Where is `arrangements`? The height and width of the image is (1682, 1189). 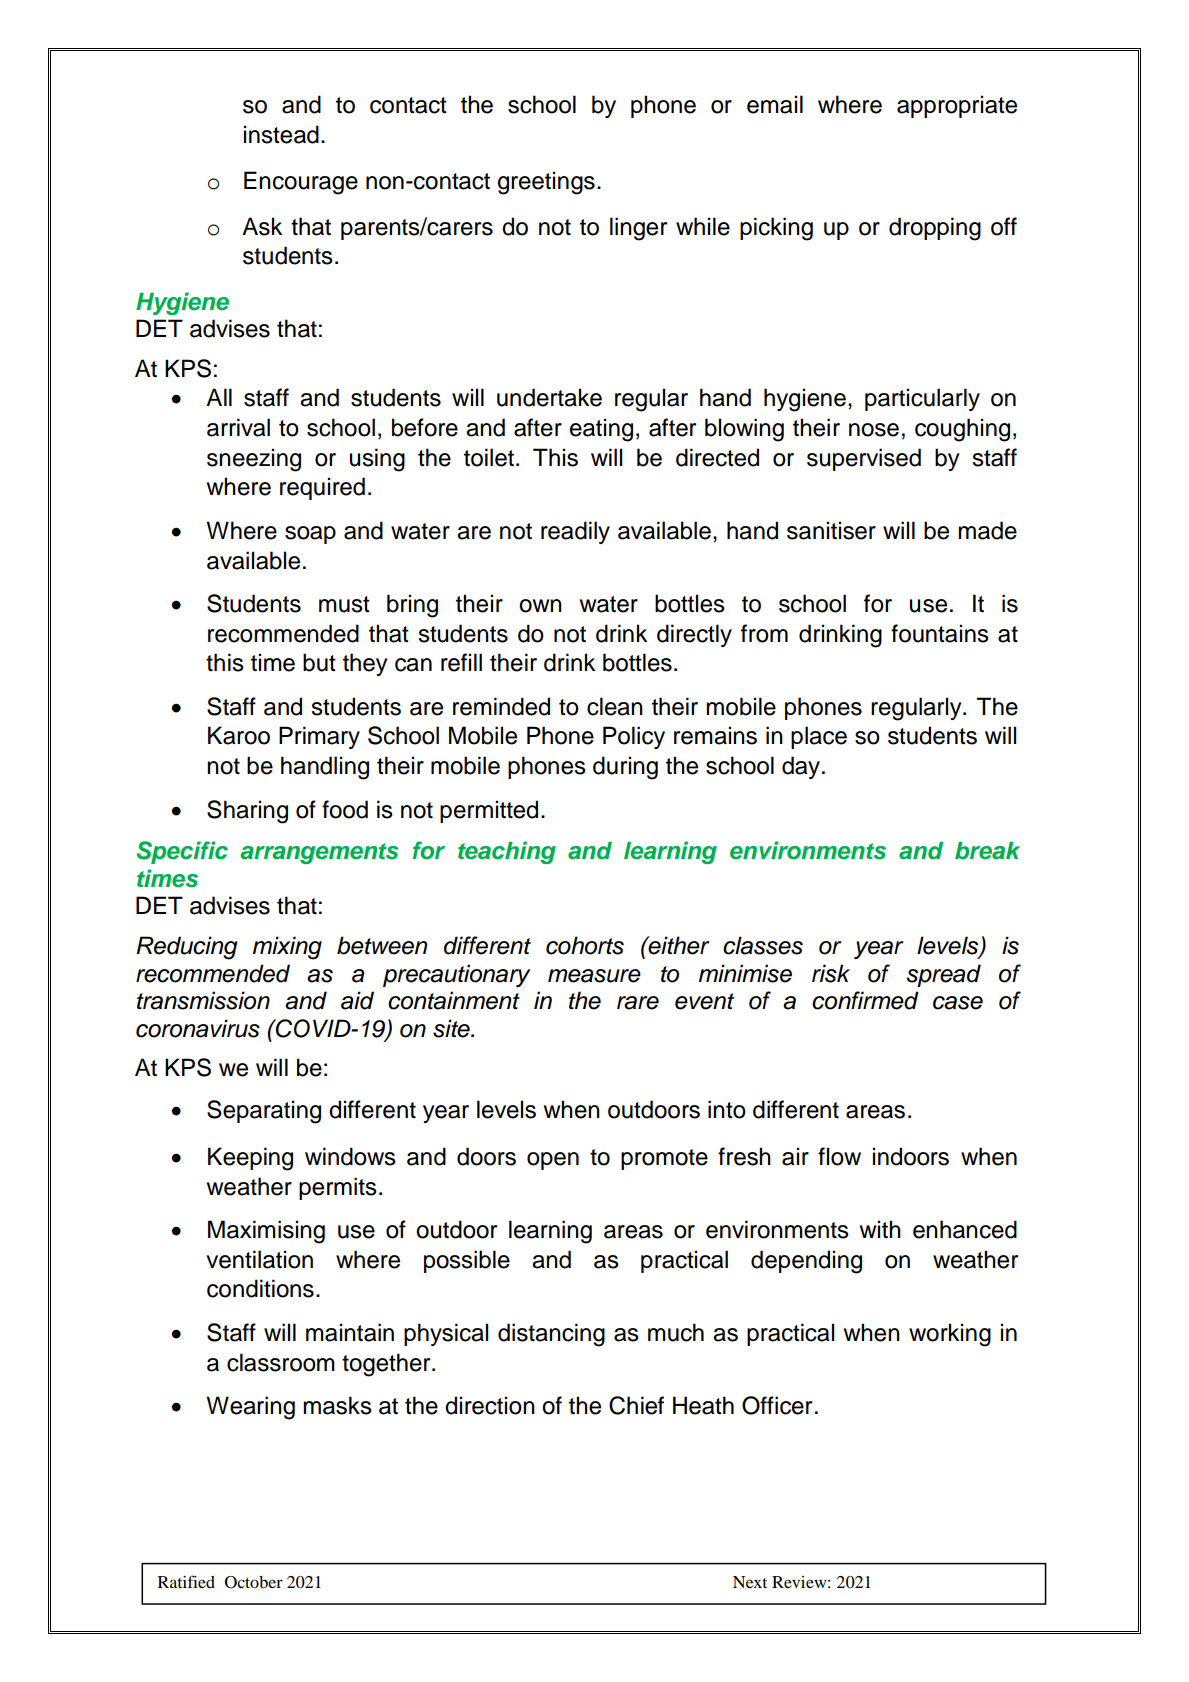
arrangements is located at coordinates (319, 853).
